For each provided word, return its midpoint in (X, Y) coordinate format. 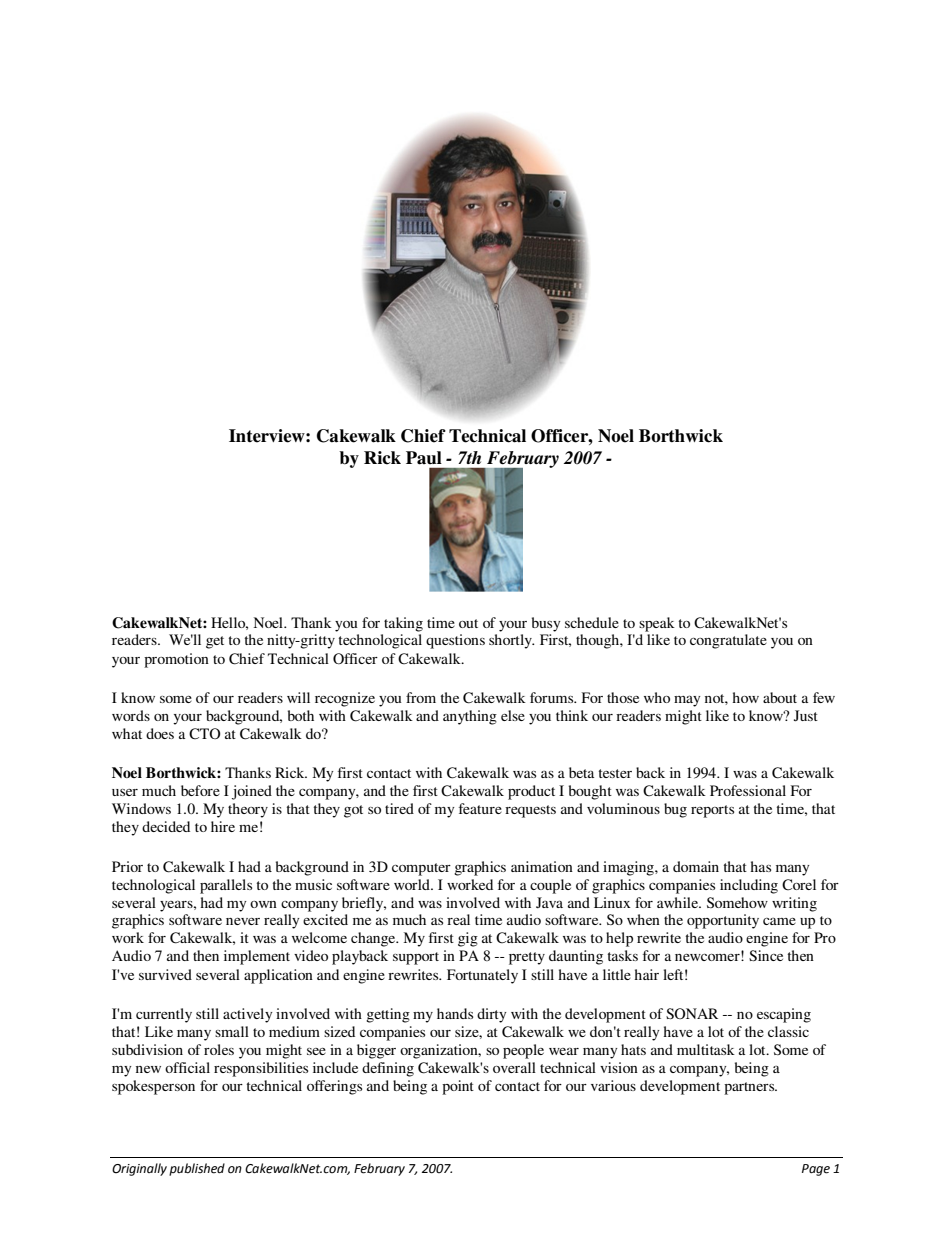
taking (403, 624)
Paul (424, 458)
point (458, 1087)
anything (470, 717)
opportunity (723, 921)
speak (657, 624)
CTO (205, 734)
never (243, 921)
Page (816, 1170)
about (780, 697)
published (197, 1169)
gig (468, 939)
